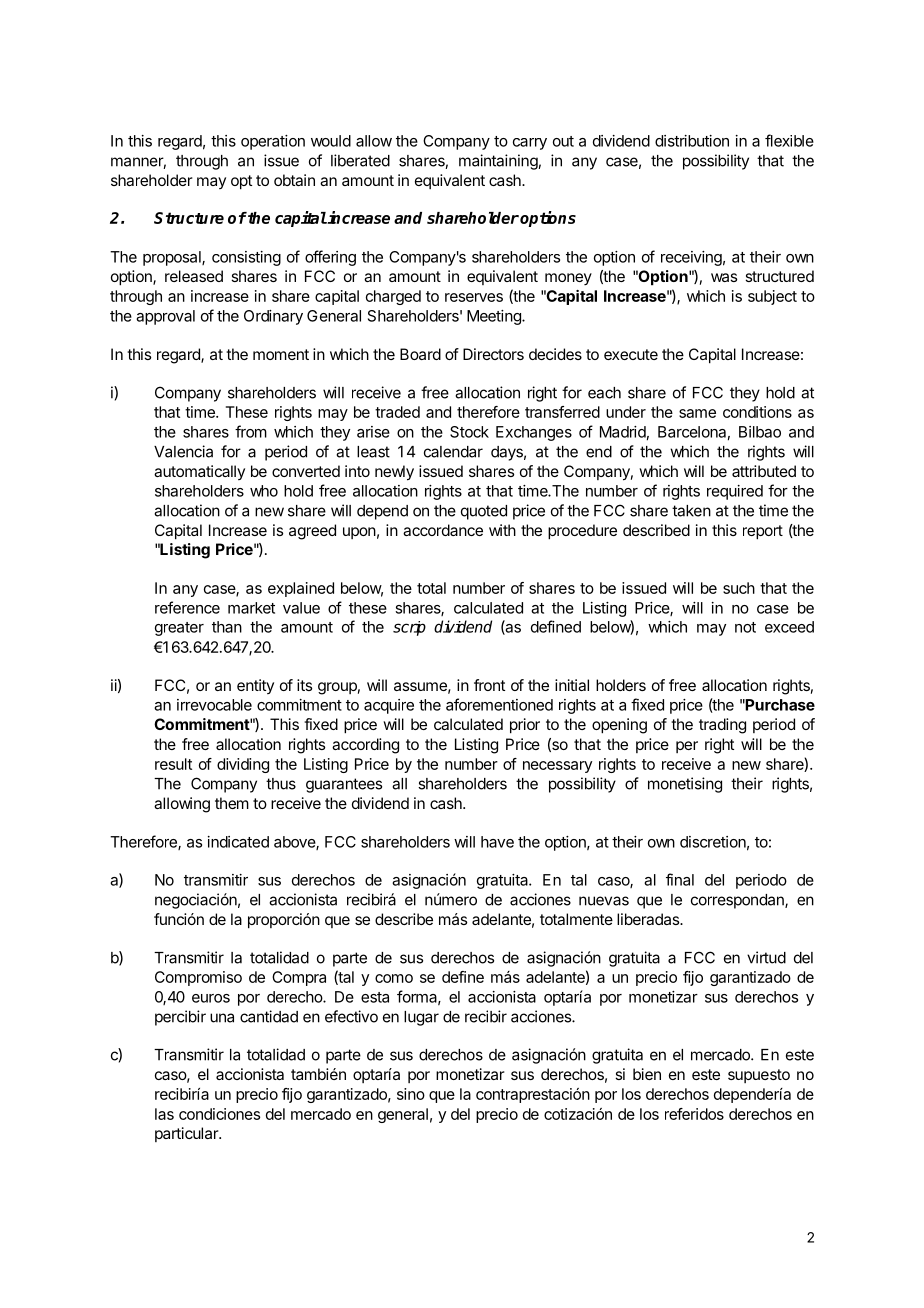 This screenshot has height=1308, width=924. I want to click on distribution, so click(692, 141).
